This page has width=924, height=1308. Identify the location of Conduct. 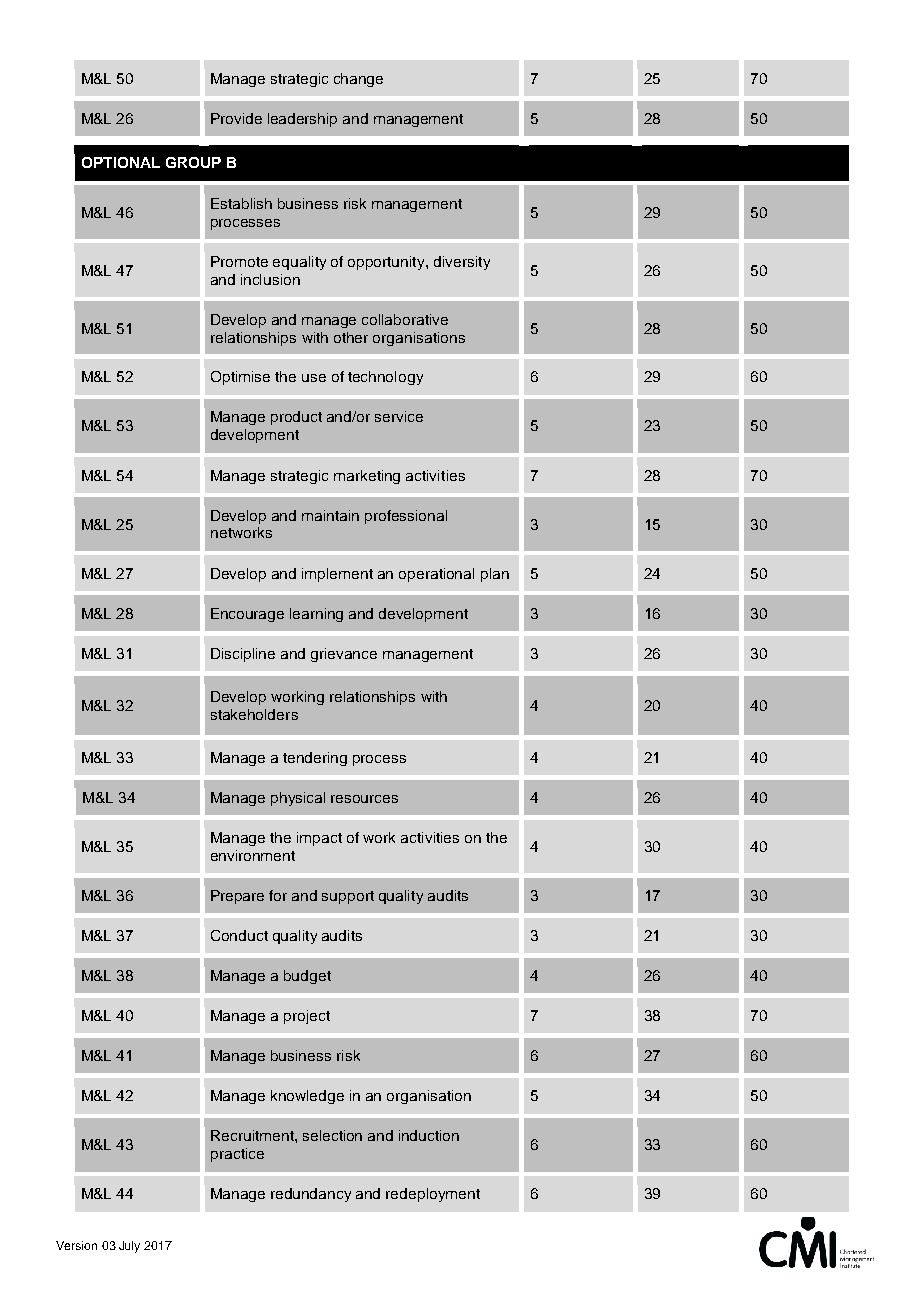
(239, 935).
